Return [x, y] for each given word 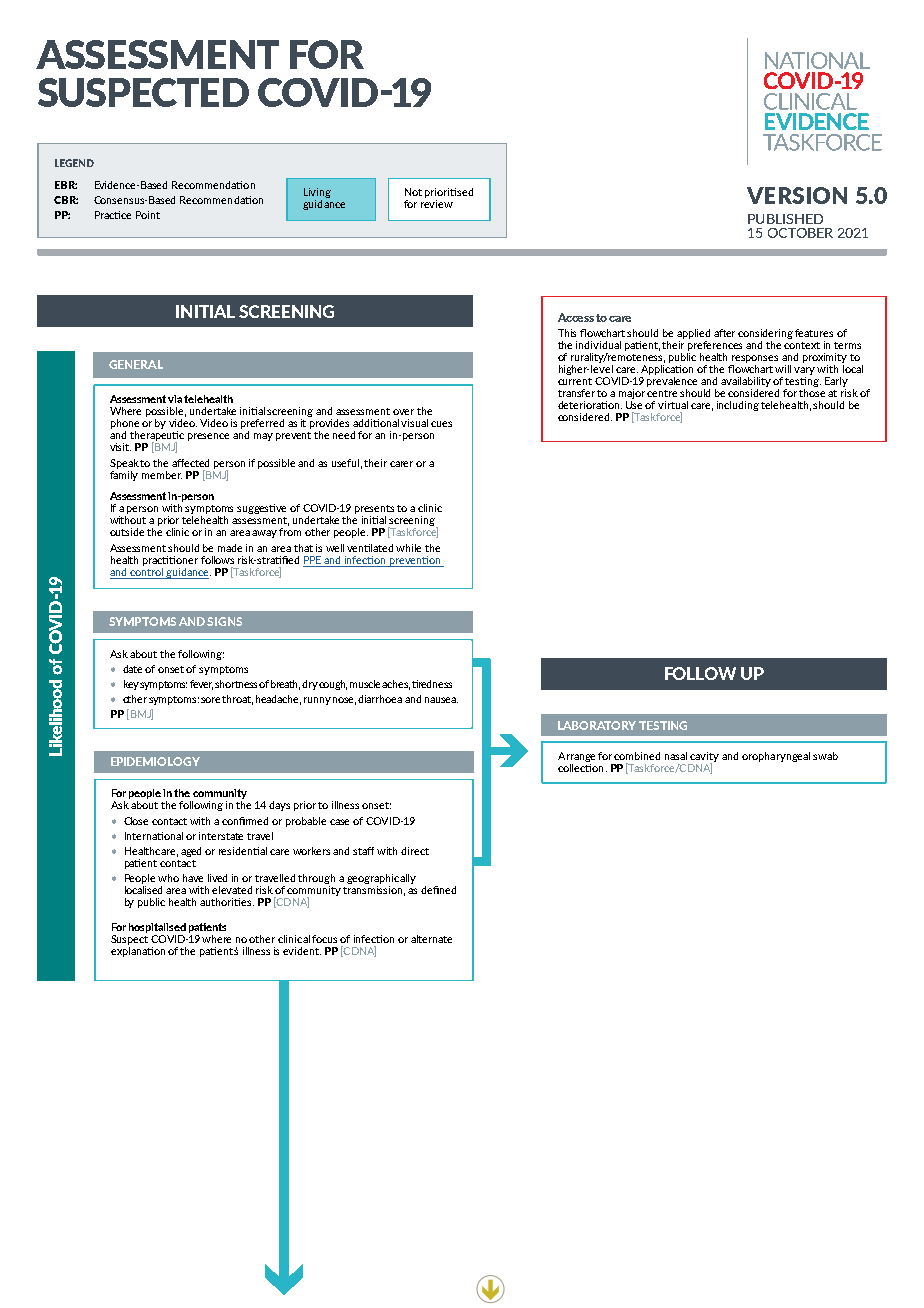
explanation [138, 950]
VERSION [797, 195]
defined [438, 890]
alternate [431, 939]
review [437, 204]
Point [148, 215]
